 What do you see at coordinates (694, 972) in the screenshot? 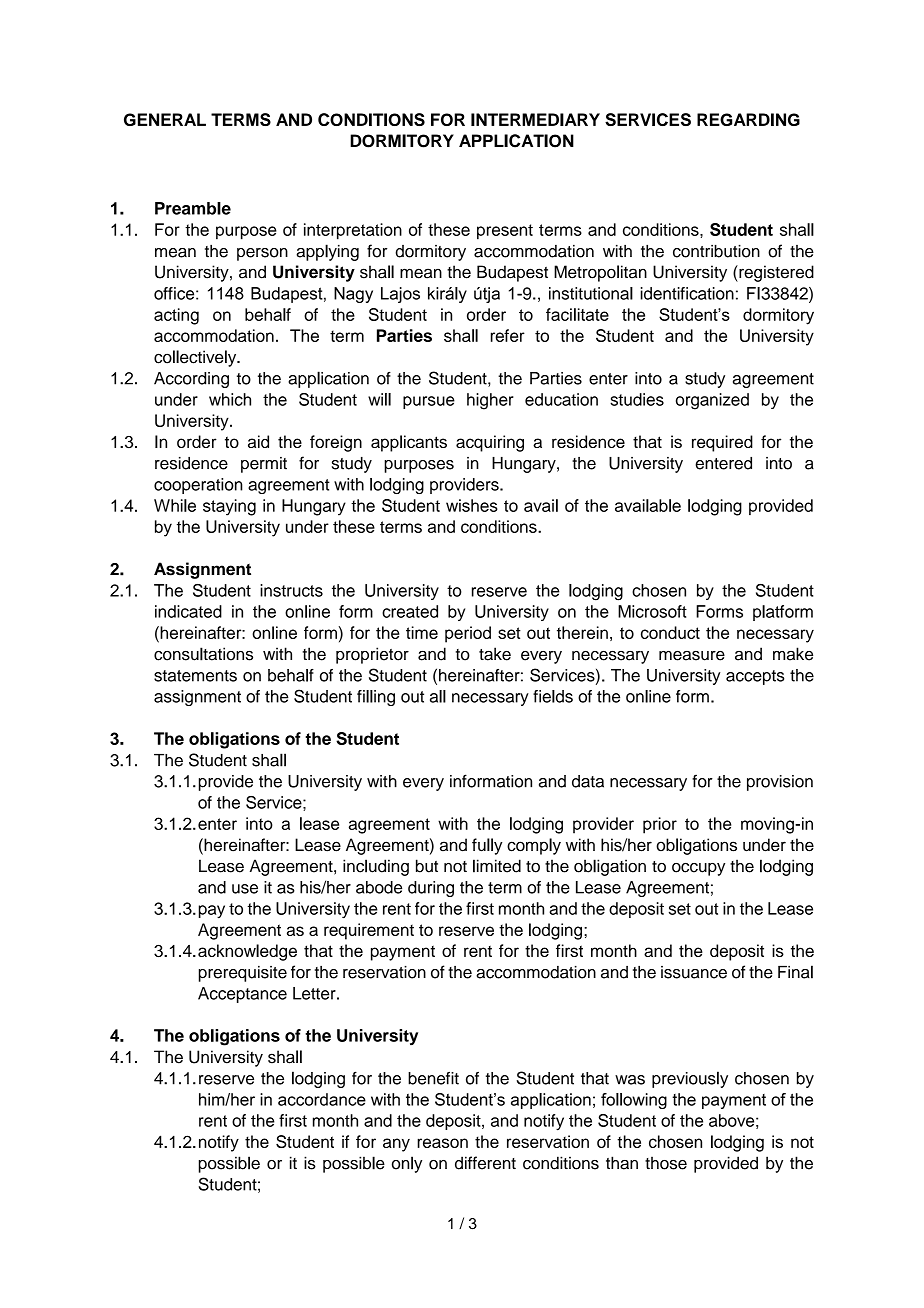
I see `issuance` at bounding box center [694, 972].
